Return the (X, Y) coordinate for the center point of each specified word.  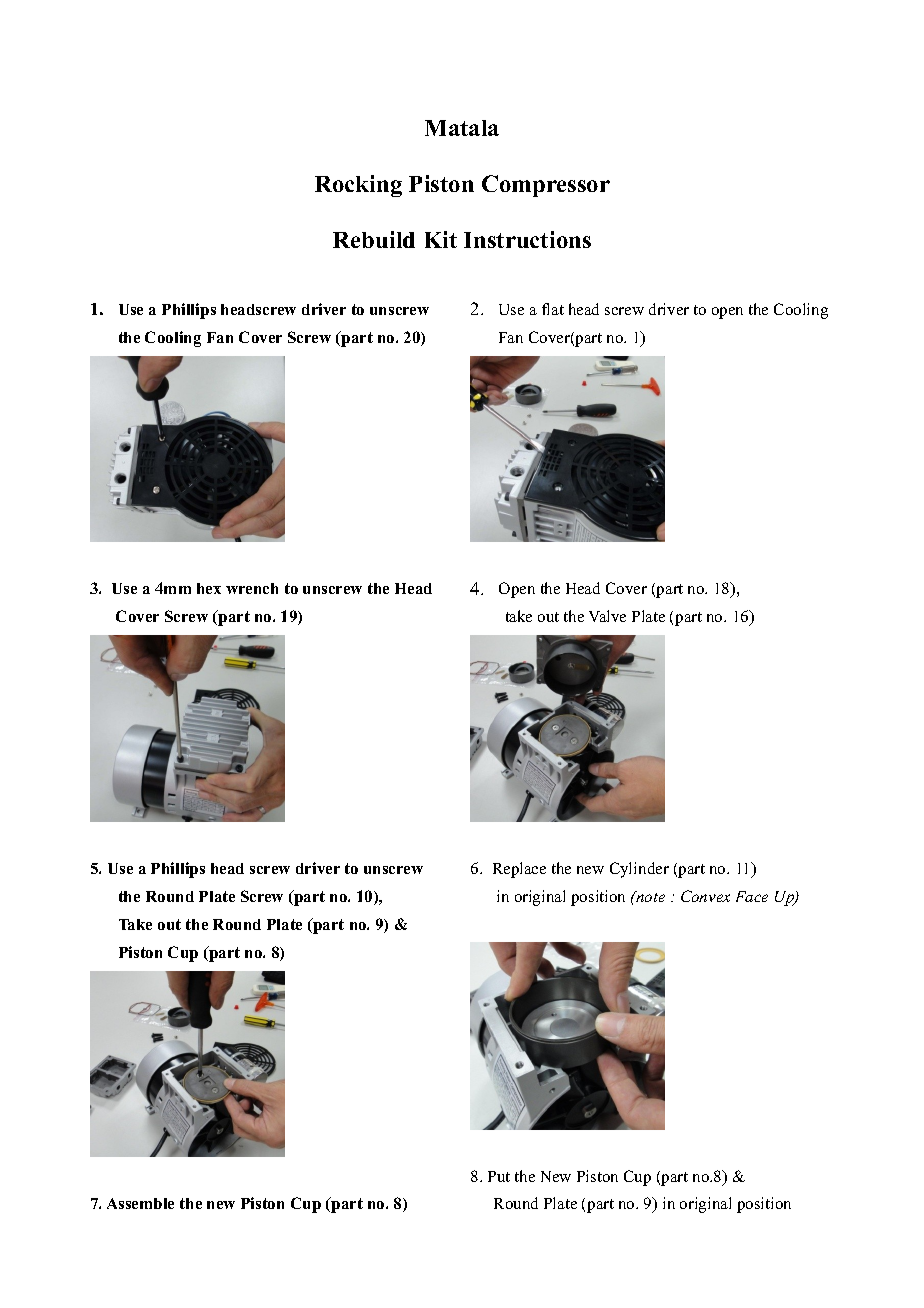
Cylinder (639, 870)
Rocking (358, 186)
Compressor (546, 186)
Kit (441, 239)
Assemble (140, 1203)
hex (209, 588)
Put (499, 1176)
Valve (607, 616)
